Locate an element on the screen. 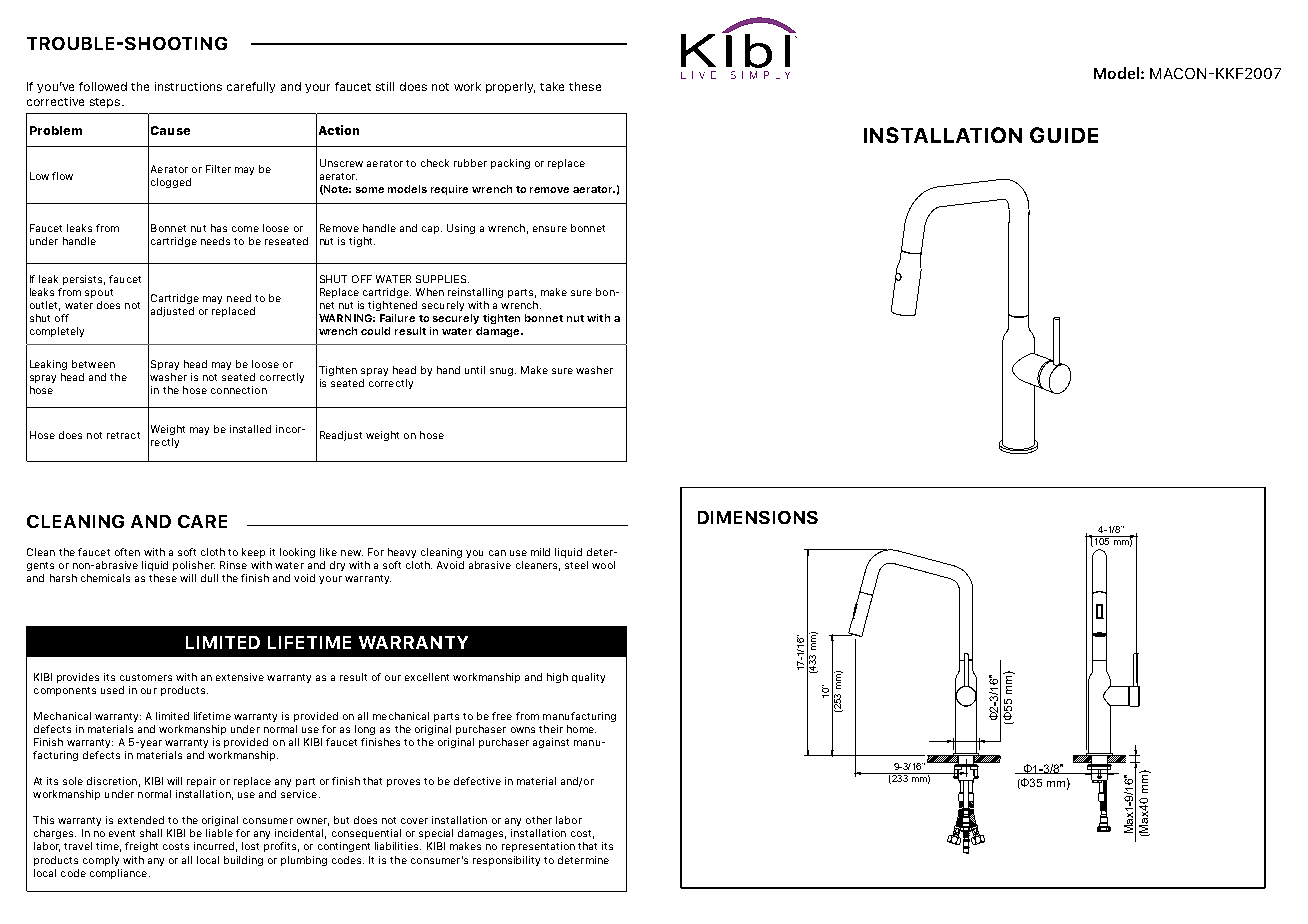 The height and width of the screenshot is (924, 1308). DIMENSIONS is located at coordinates (758, 517).
